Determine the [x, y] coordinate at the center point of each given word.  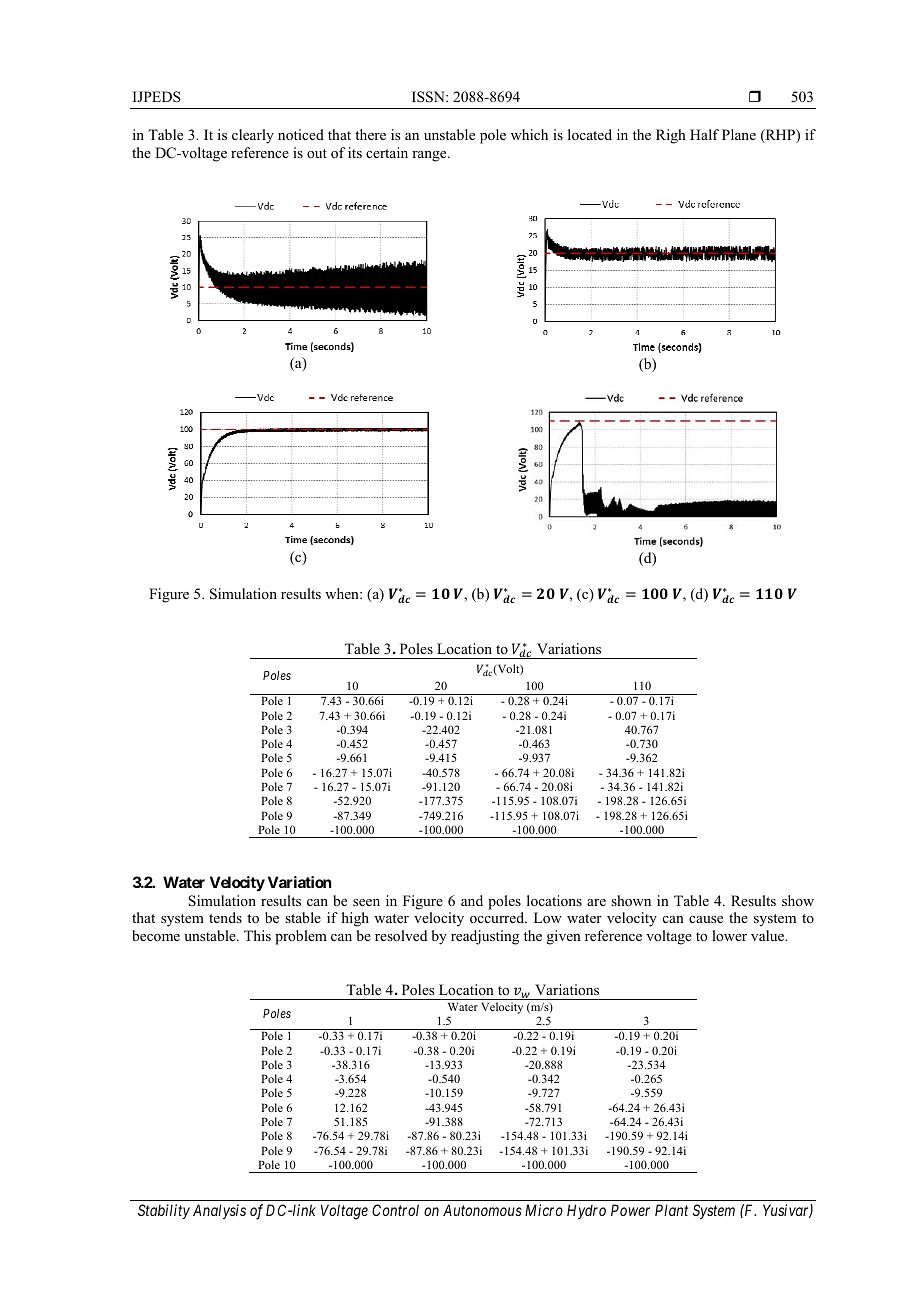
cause [706, 919]
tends [225, 917]
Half [704, 134]
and [472, 900]
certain [387, 152]
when [343, 593]
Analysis [219, 1211]
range [430, 156]
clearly [253, 136]
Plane [739, 134]
